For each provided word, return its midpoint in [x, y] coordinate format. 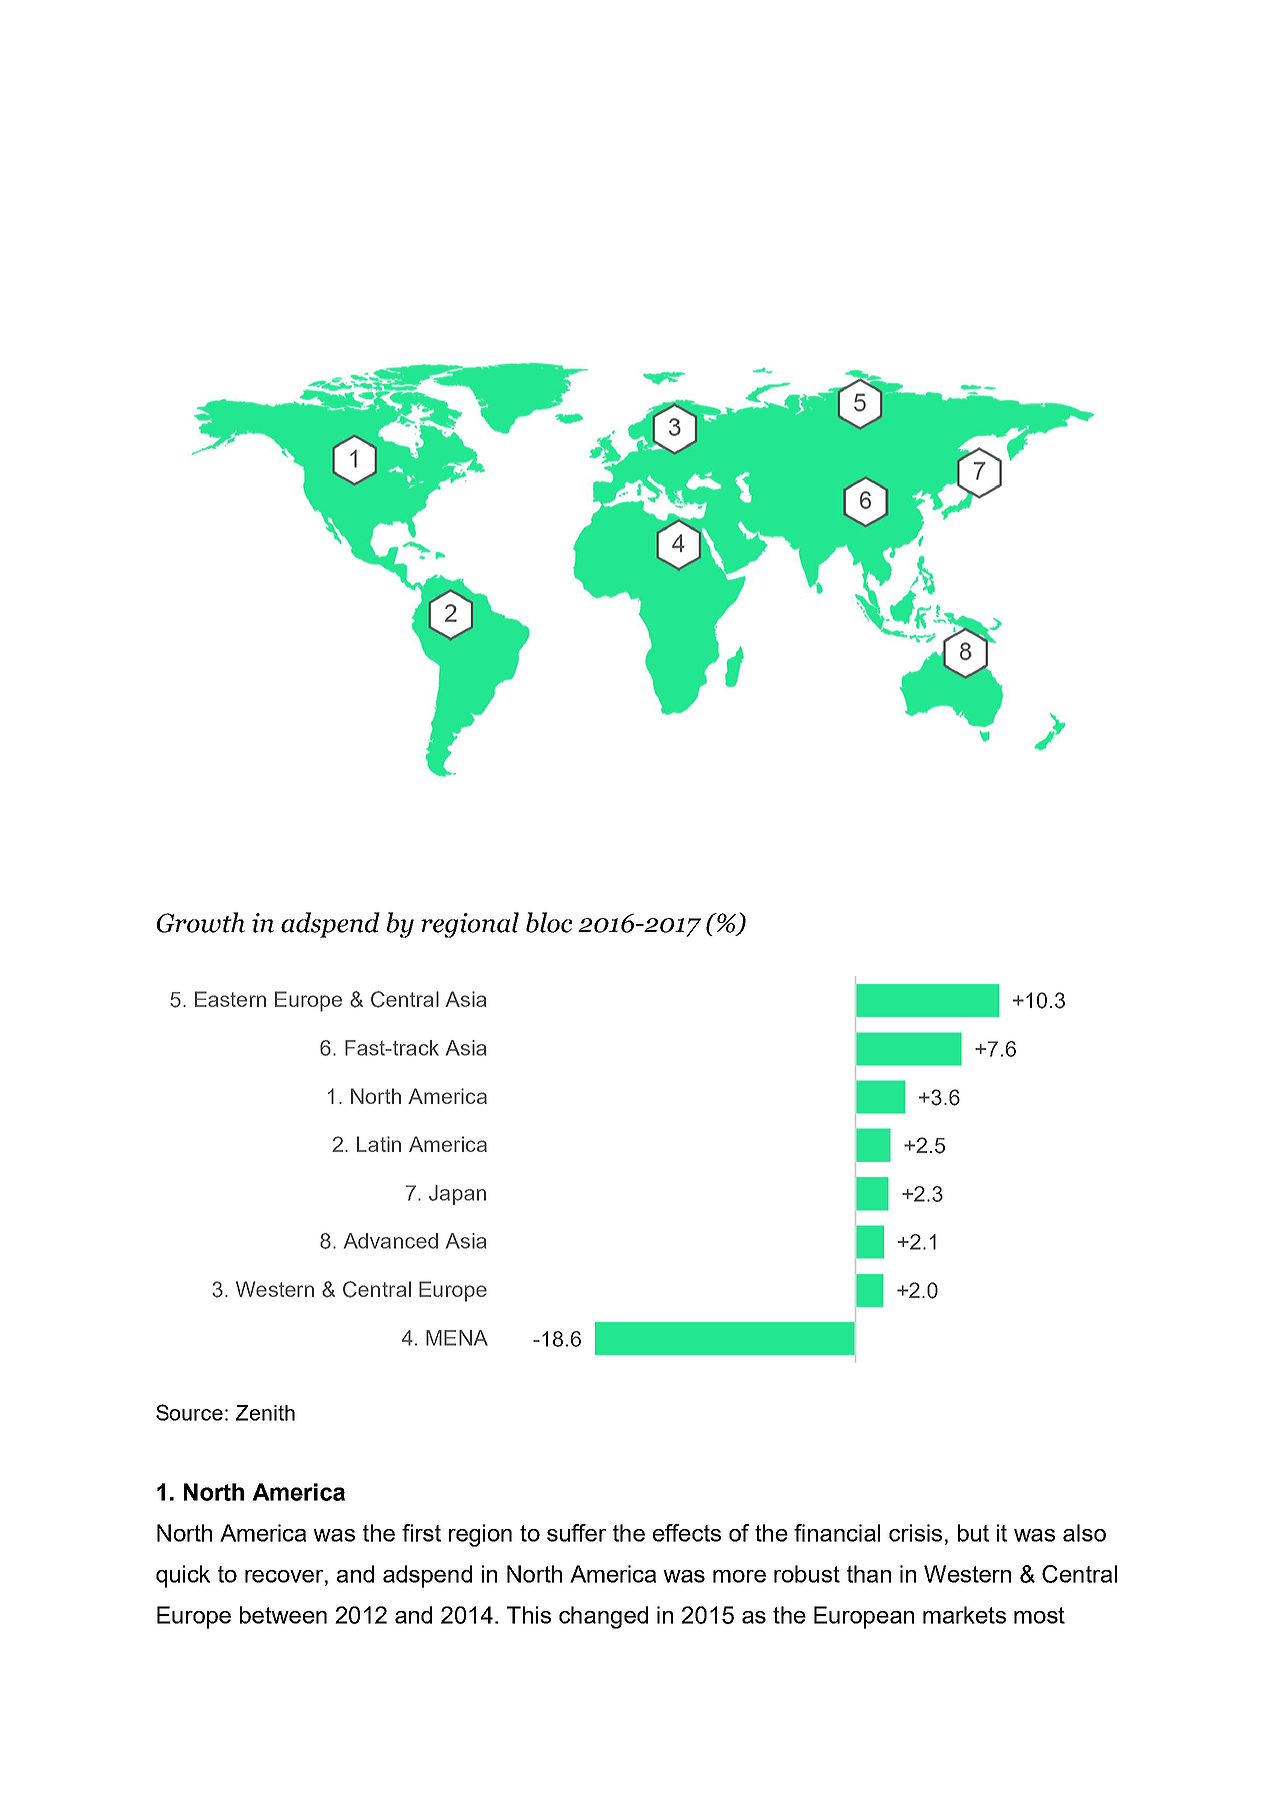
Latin [379, 1144]
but [973, 1533]
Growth [201, 922]
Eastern [230, 999]
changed [603, 1617]
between [283, 1615]
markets [964, 1615]
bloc [549, 922]
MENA [457, 1338]
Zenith [265, 1413]
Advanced [390, 1241]
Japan [457, 1195]
